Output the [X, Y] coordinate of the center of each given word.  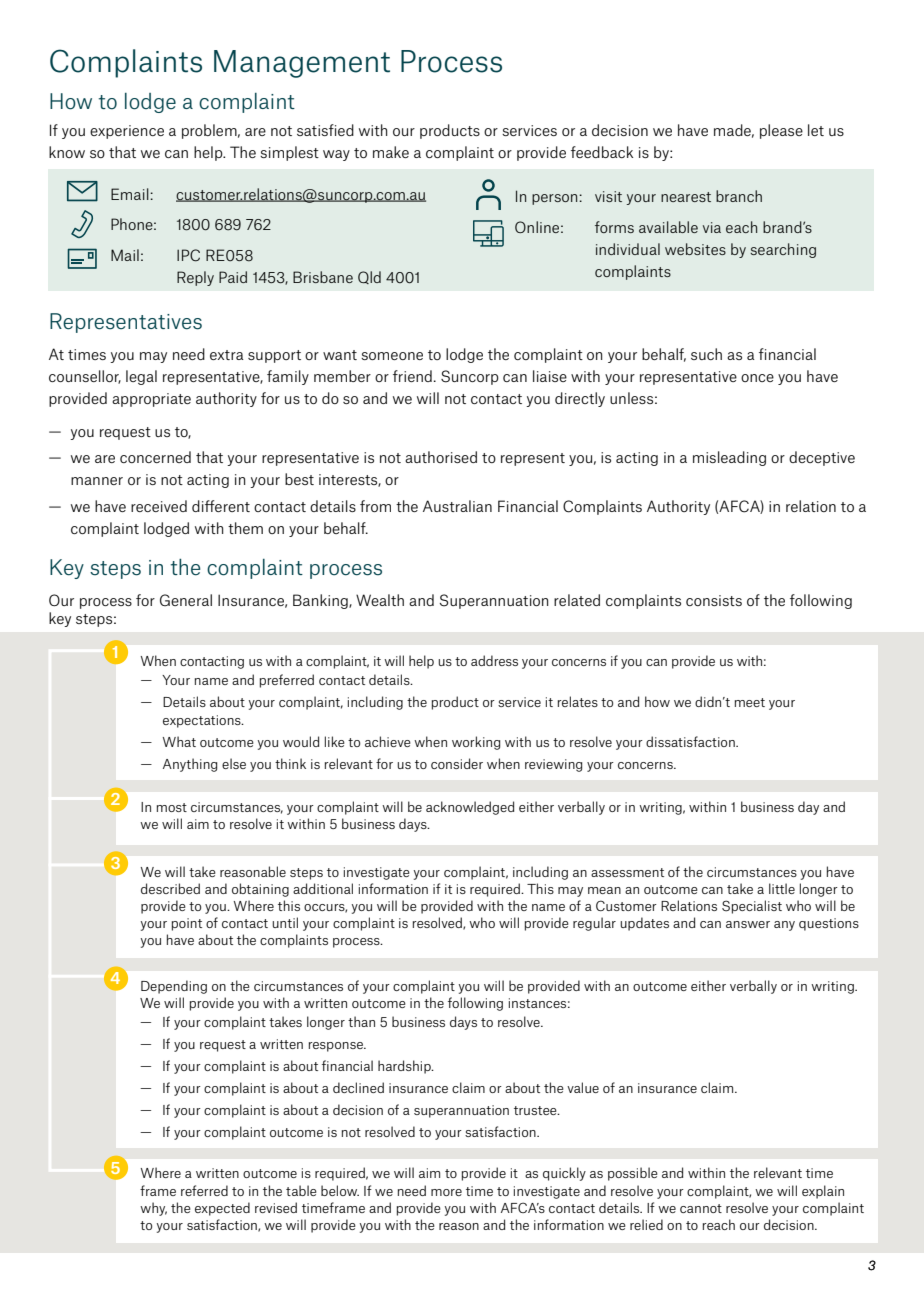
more [446, 1192]
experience [127, 132]
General [186, 600]
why [153, 1209]
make [391, 152]
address [494, 660]
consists [714, 600]
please [781, 131]
